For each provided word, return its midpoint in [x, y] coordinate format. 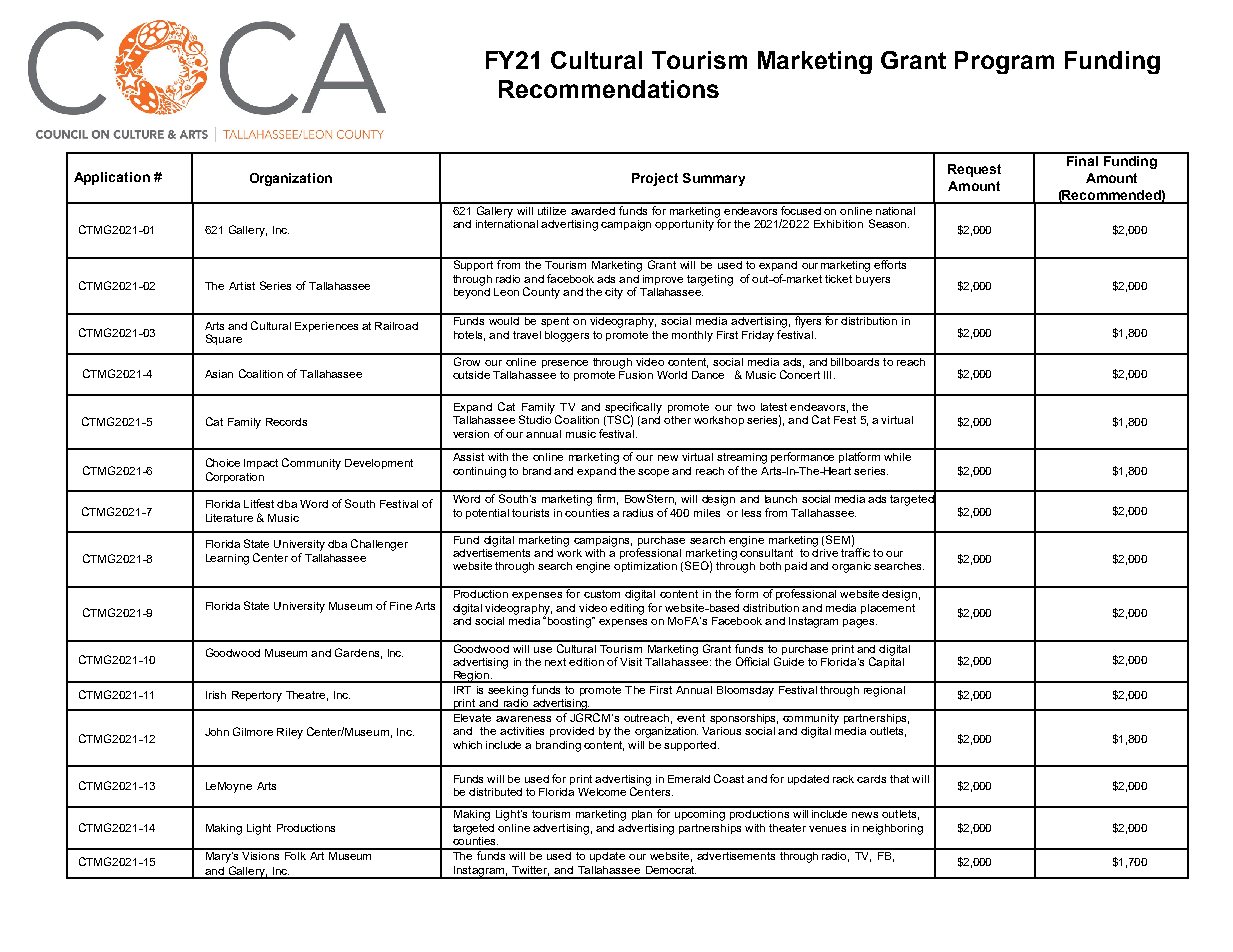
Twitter [530, 871]
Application [112, 178]
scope [653, 473]
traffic [855, 551]
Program [1004, 62]
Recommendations [609, 89]
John [217, 732]
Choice [223, 462]
